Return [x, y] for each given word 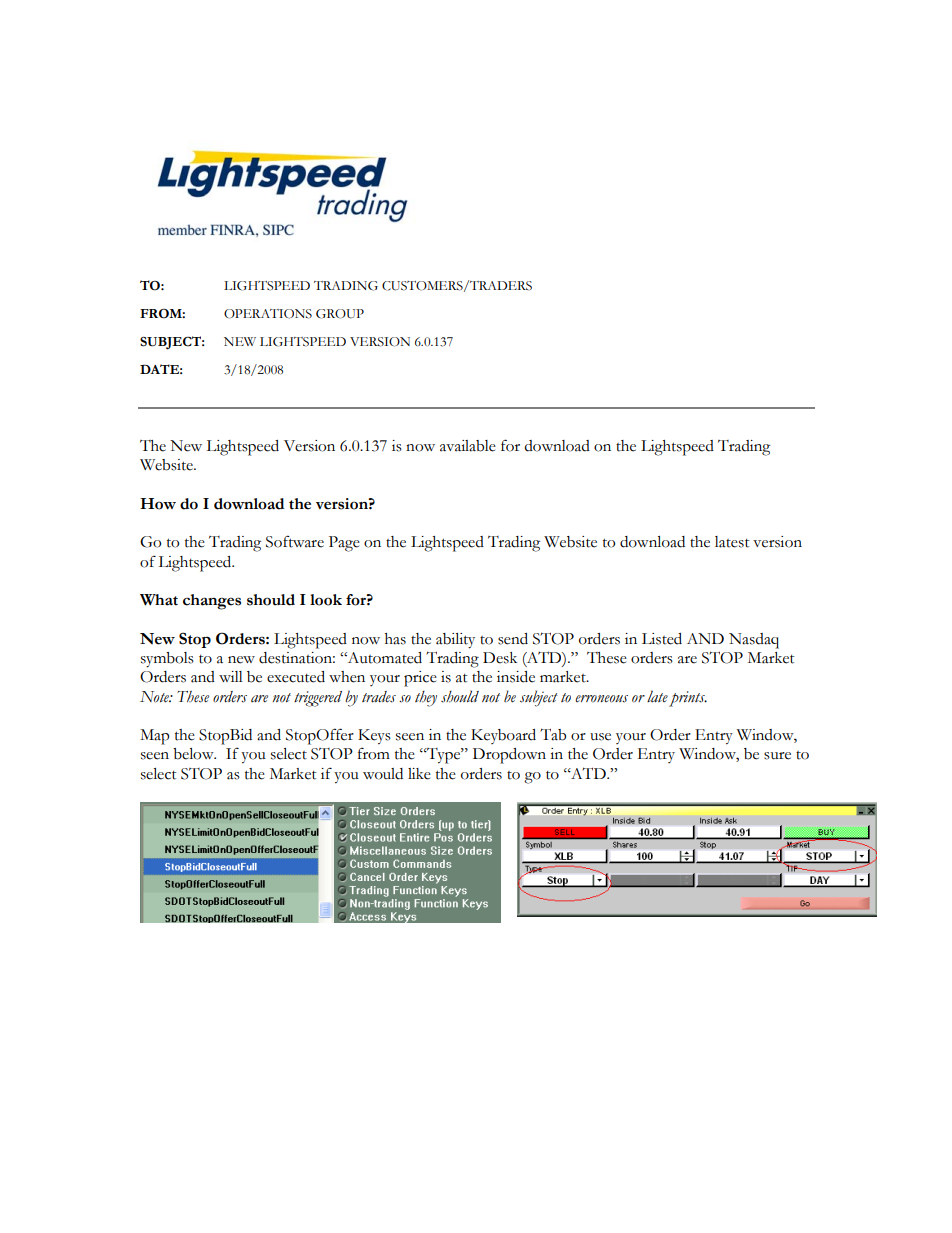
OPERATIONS [268, 314]
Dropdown [509, 756]
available [468, 446]
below [194, 754]
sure [777, 756]
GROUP [340, 314]
